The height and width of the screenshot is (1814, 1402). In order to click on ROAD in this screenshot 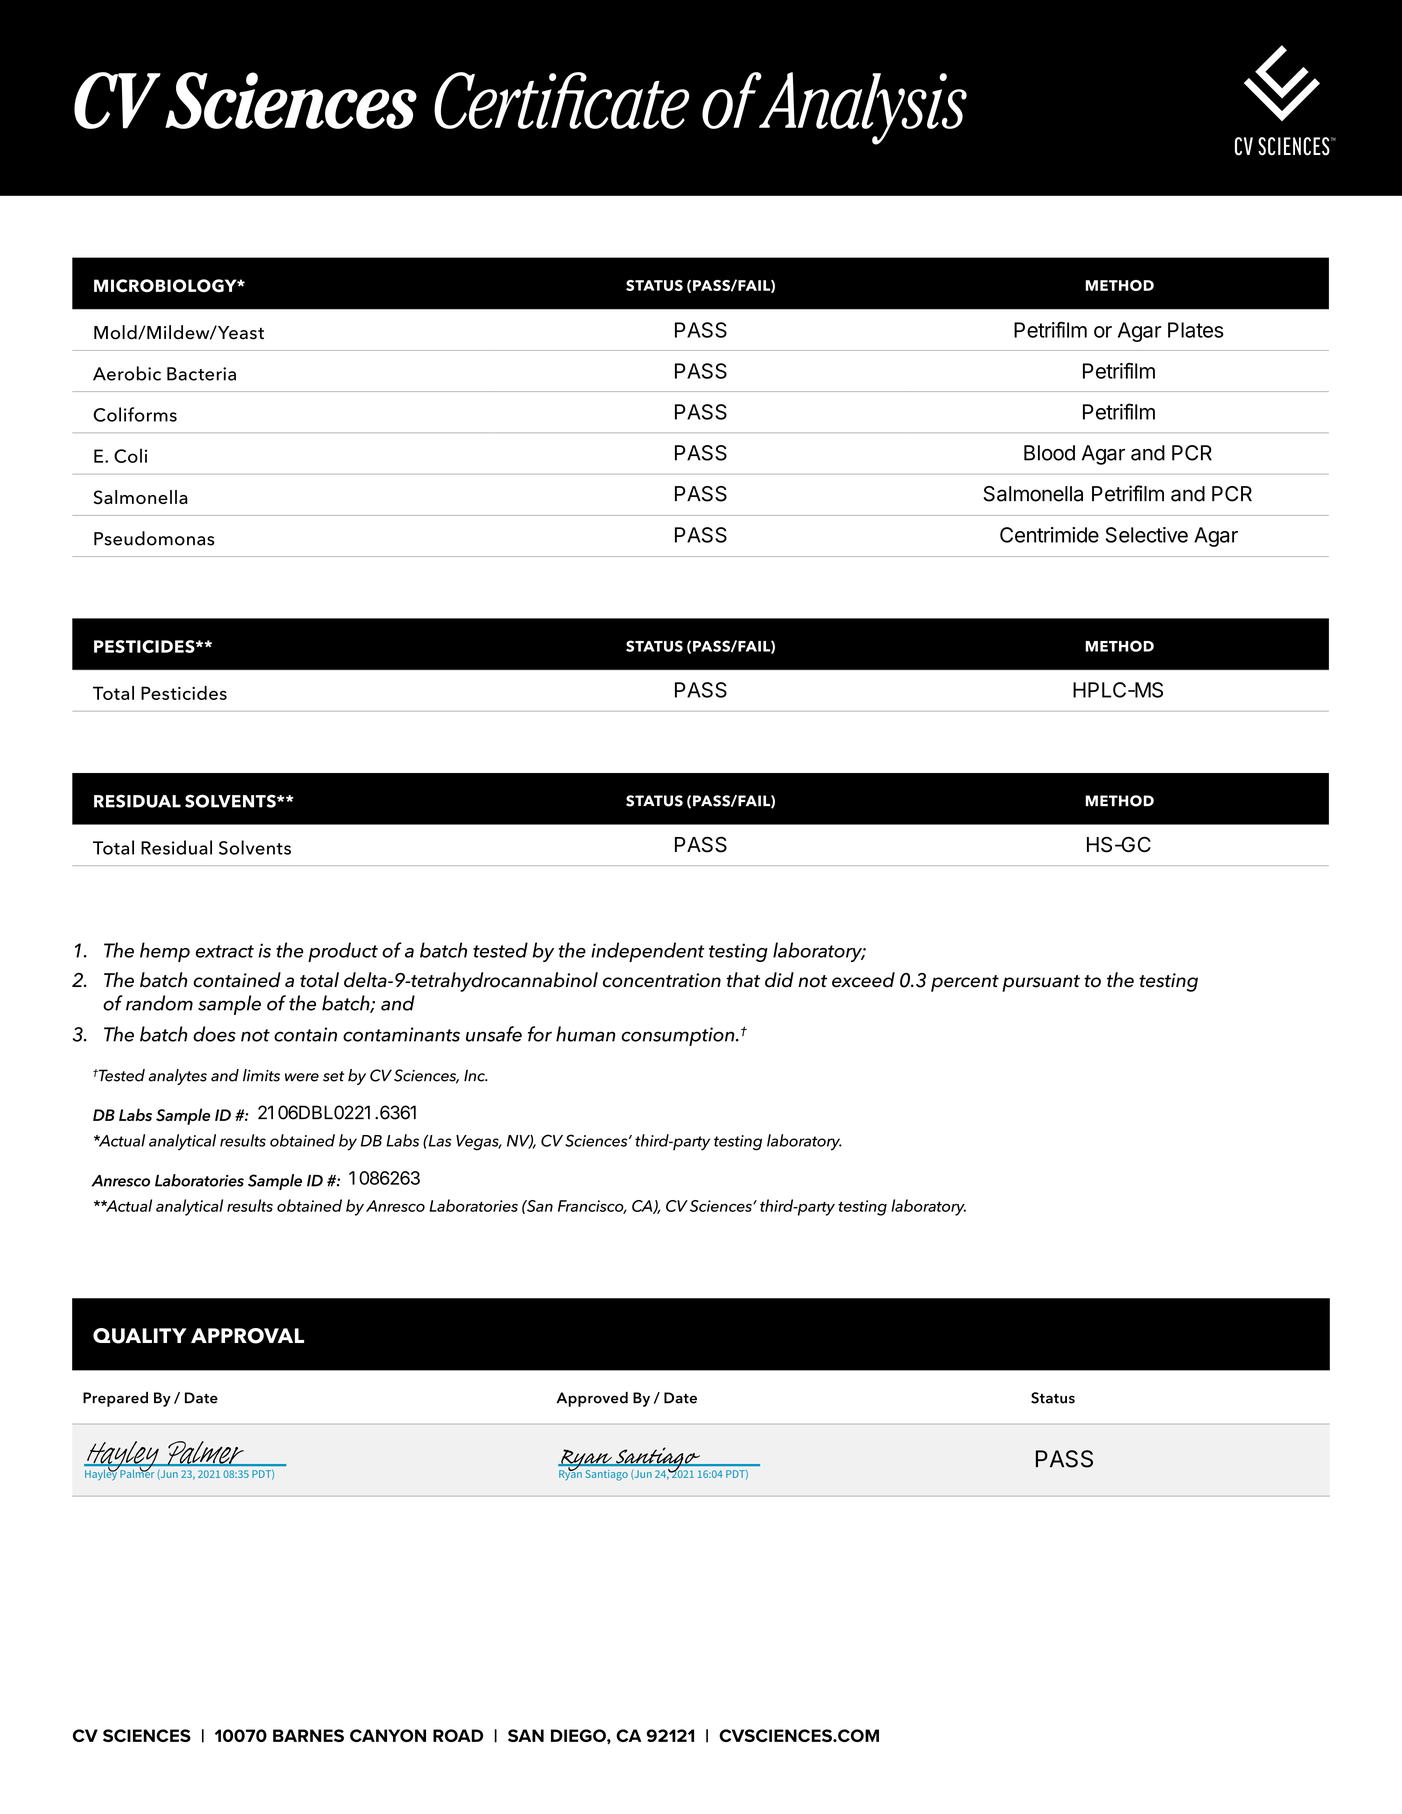, I will do `click(458, 1735)`.
